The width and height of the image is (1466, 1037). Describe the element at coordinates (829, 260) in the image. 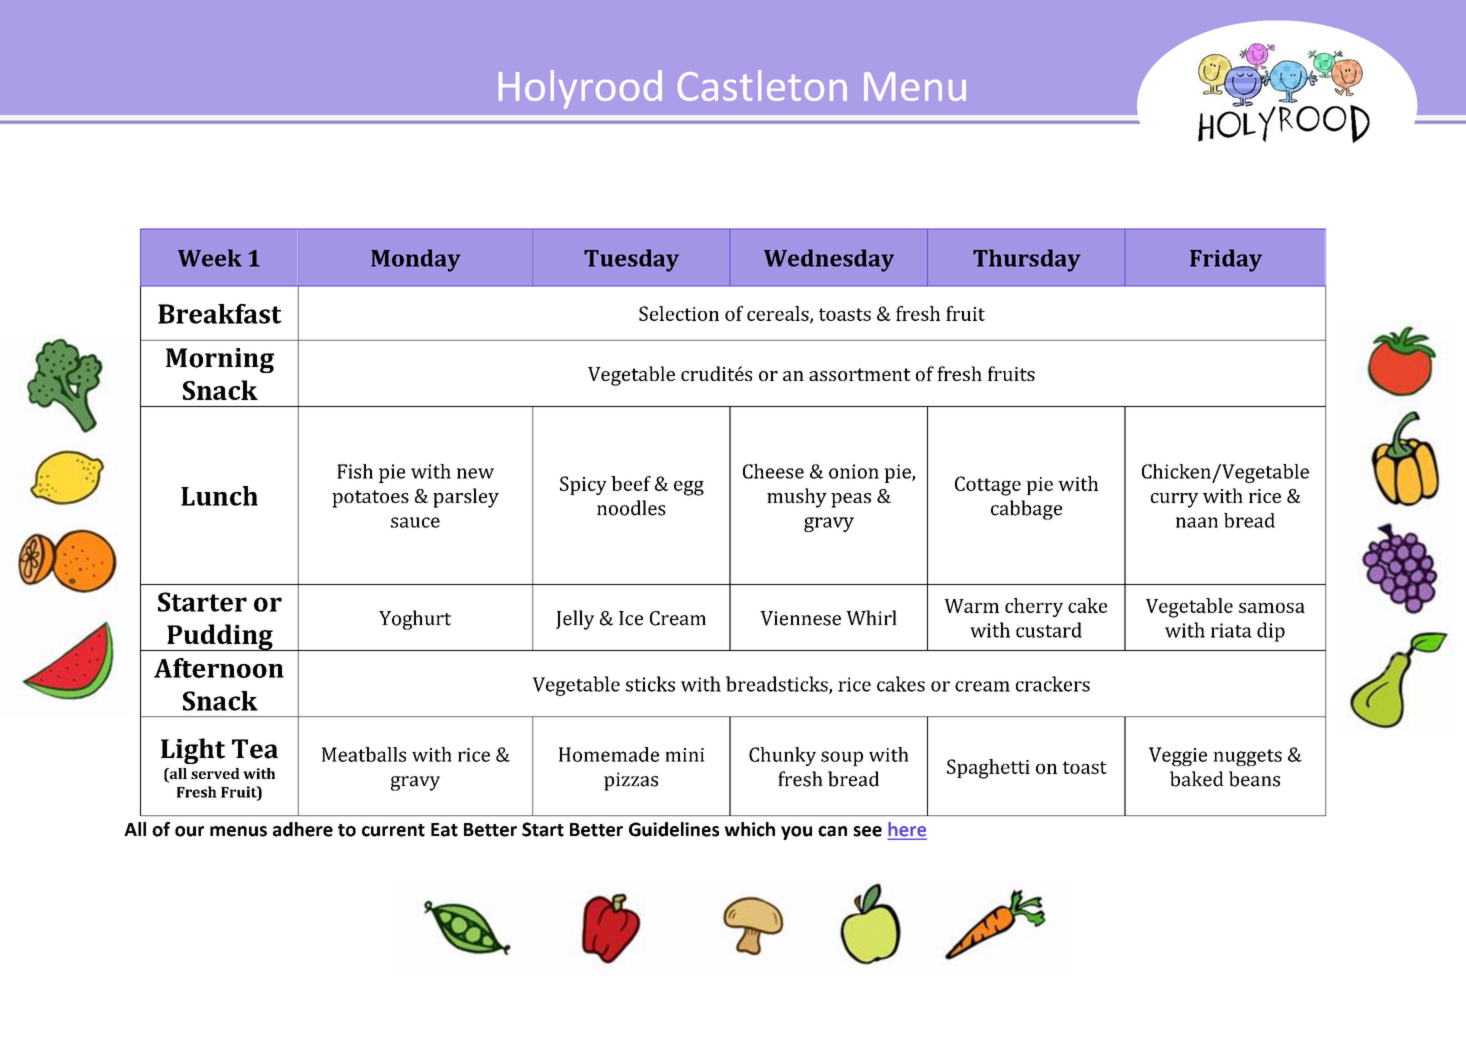

I see `Wednesday` at that location.
